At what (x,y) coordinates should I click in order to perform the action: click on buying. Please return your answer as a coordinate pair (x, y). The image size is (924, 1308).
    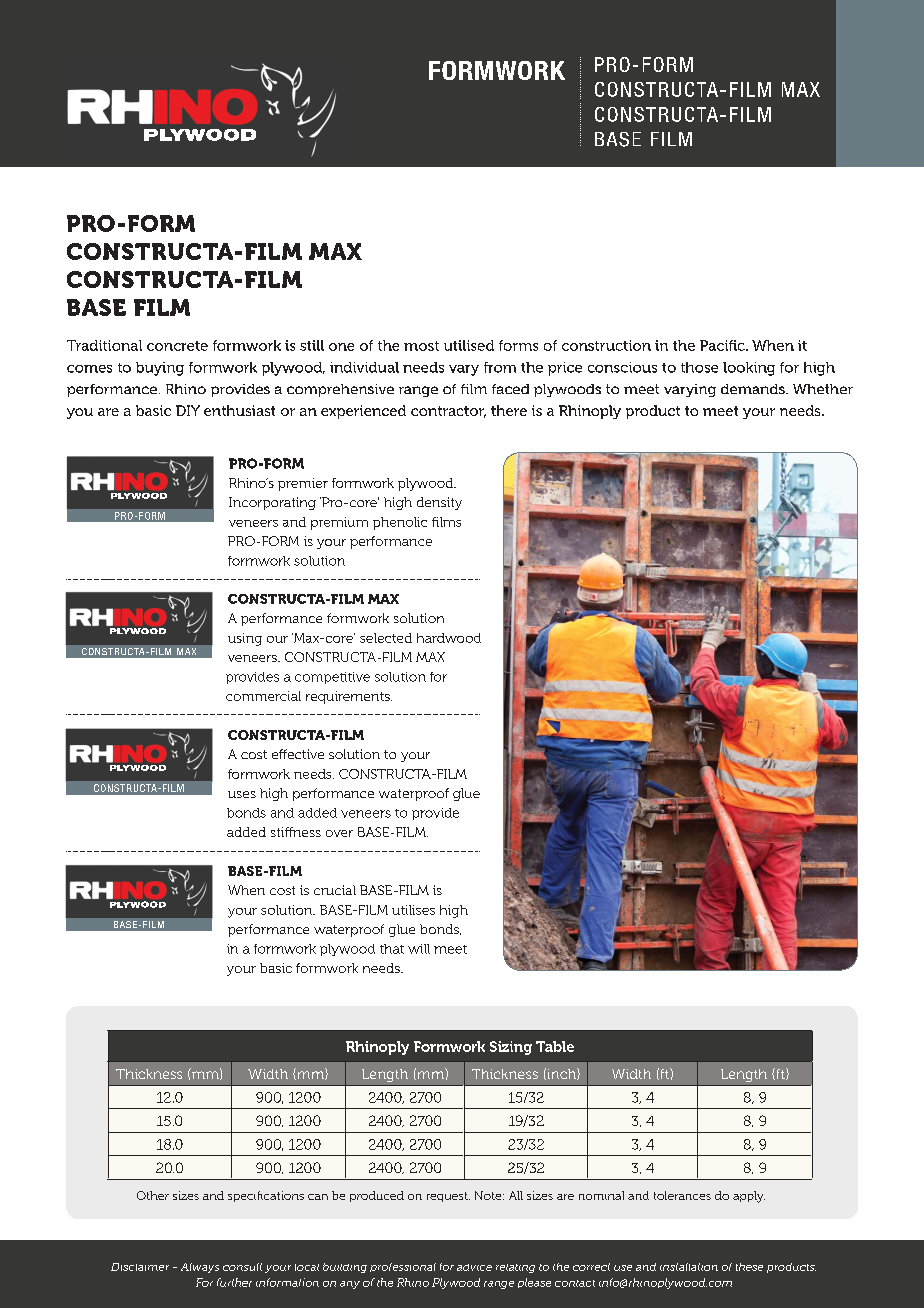
    Looking at the image, I should click on (160, 369).
